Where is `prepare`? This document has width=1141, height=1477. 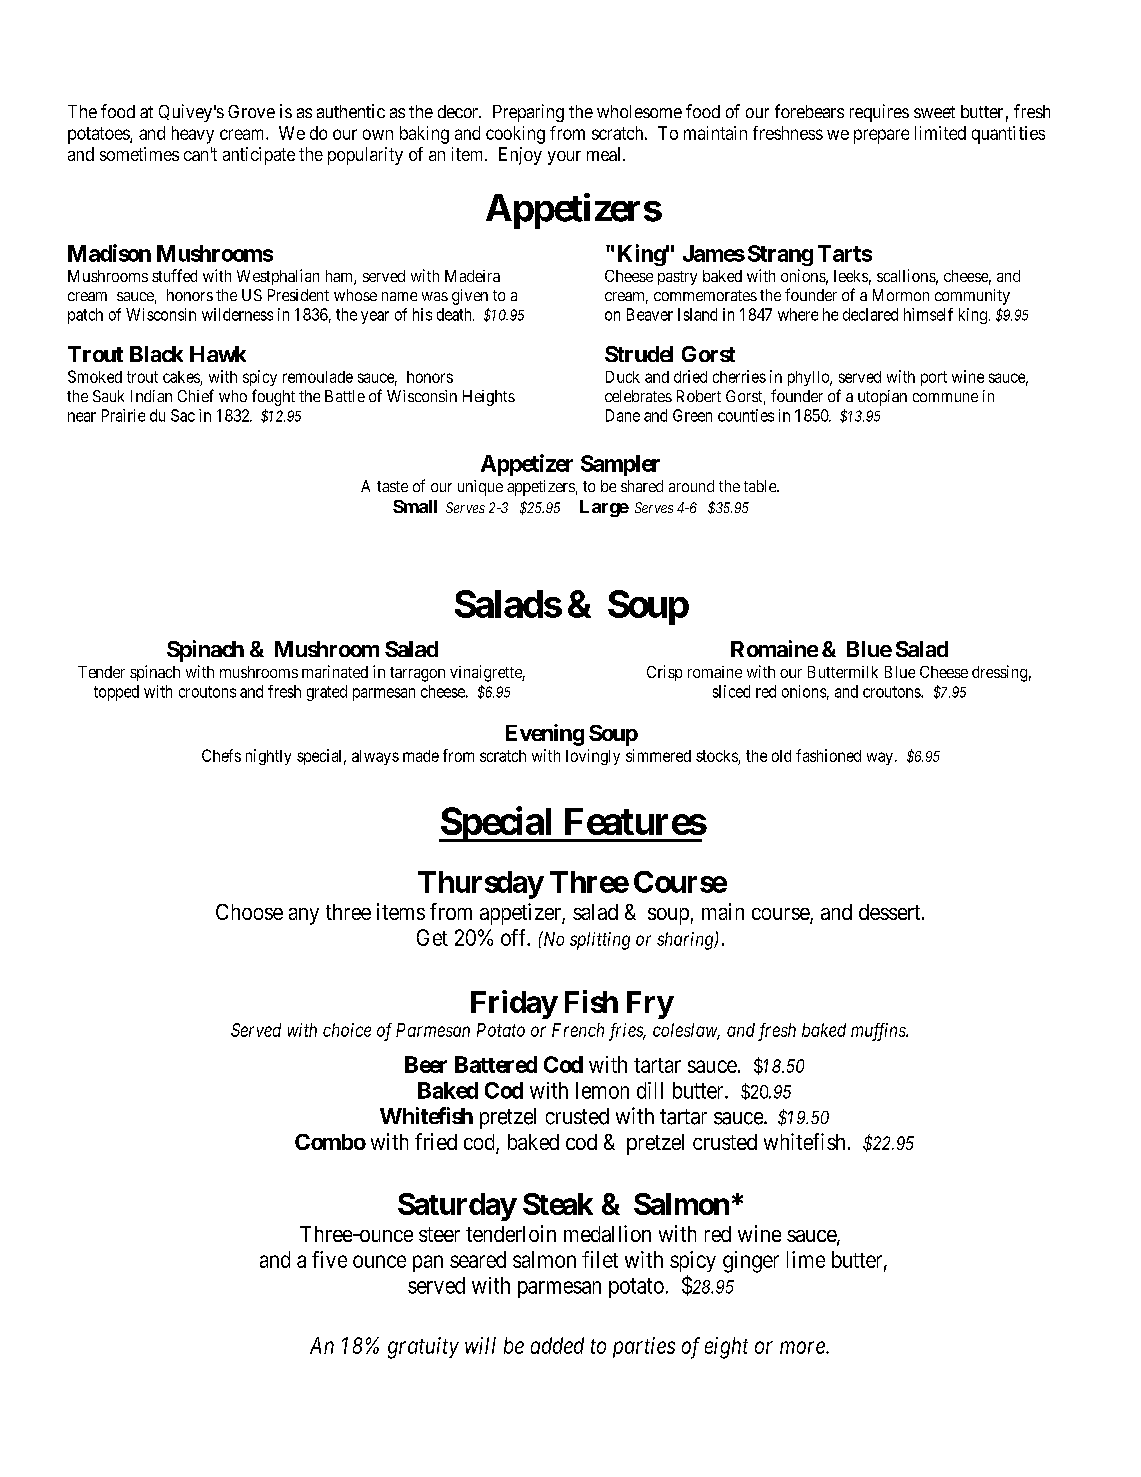
prepare is located at coordinates (881, 136).
